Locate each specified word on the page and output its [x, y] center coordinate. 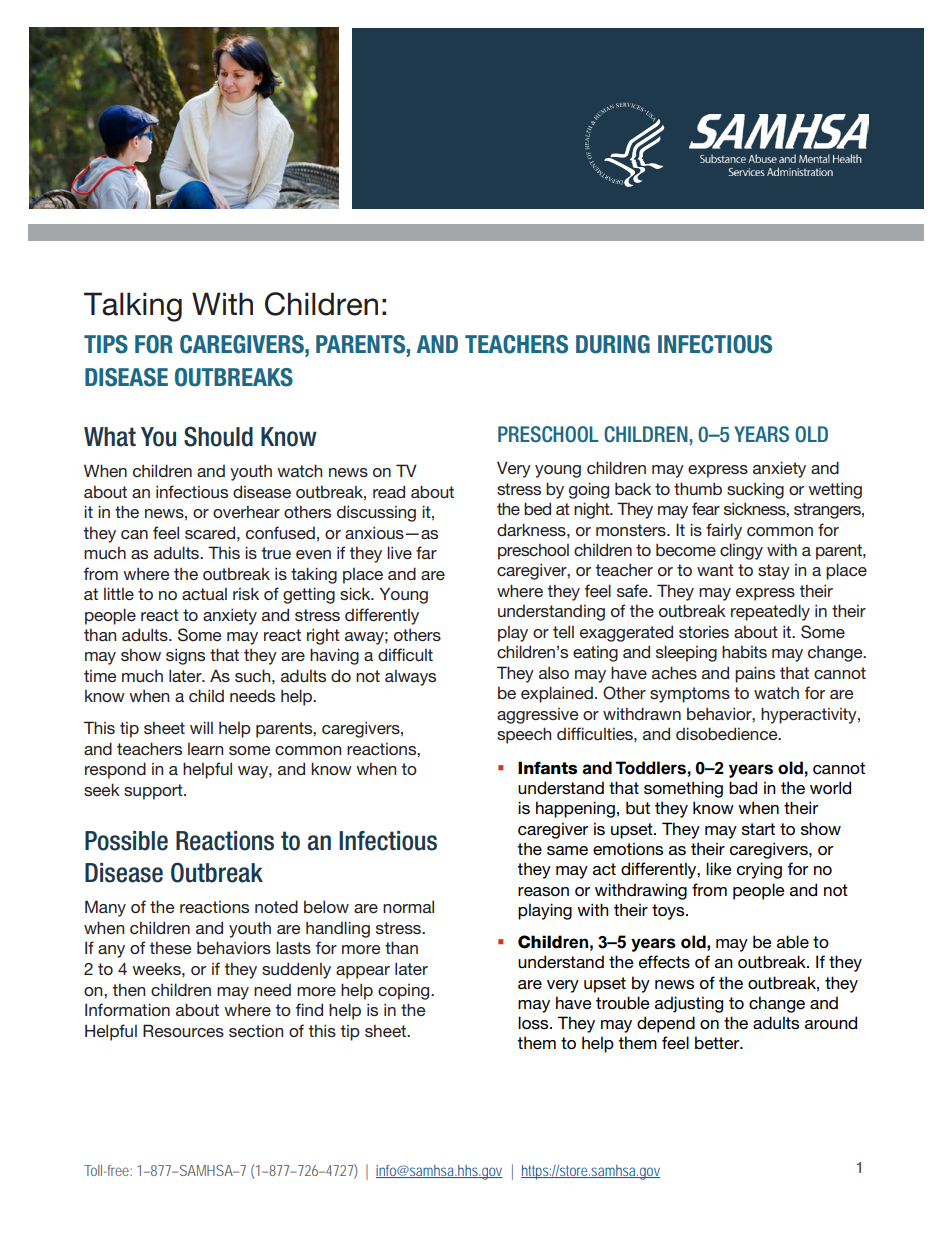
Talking [133, 307]
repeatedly [770, 612]
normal [408, 906]
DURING [613, 344]
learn [205, 749]
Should [218, 436]
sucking [755, 490]
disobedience [728, 733]
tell [563, 631]
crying [759, 870]
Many [105, 908]
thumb [698, 488]
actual [204, 594]
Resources [183, 1030]
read [389, 491]
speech [524, 735]
